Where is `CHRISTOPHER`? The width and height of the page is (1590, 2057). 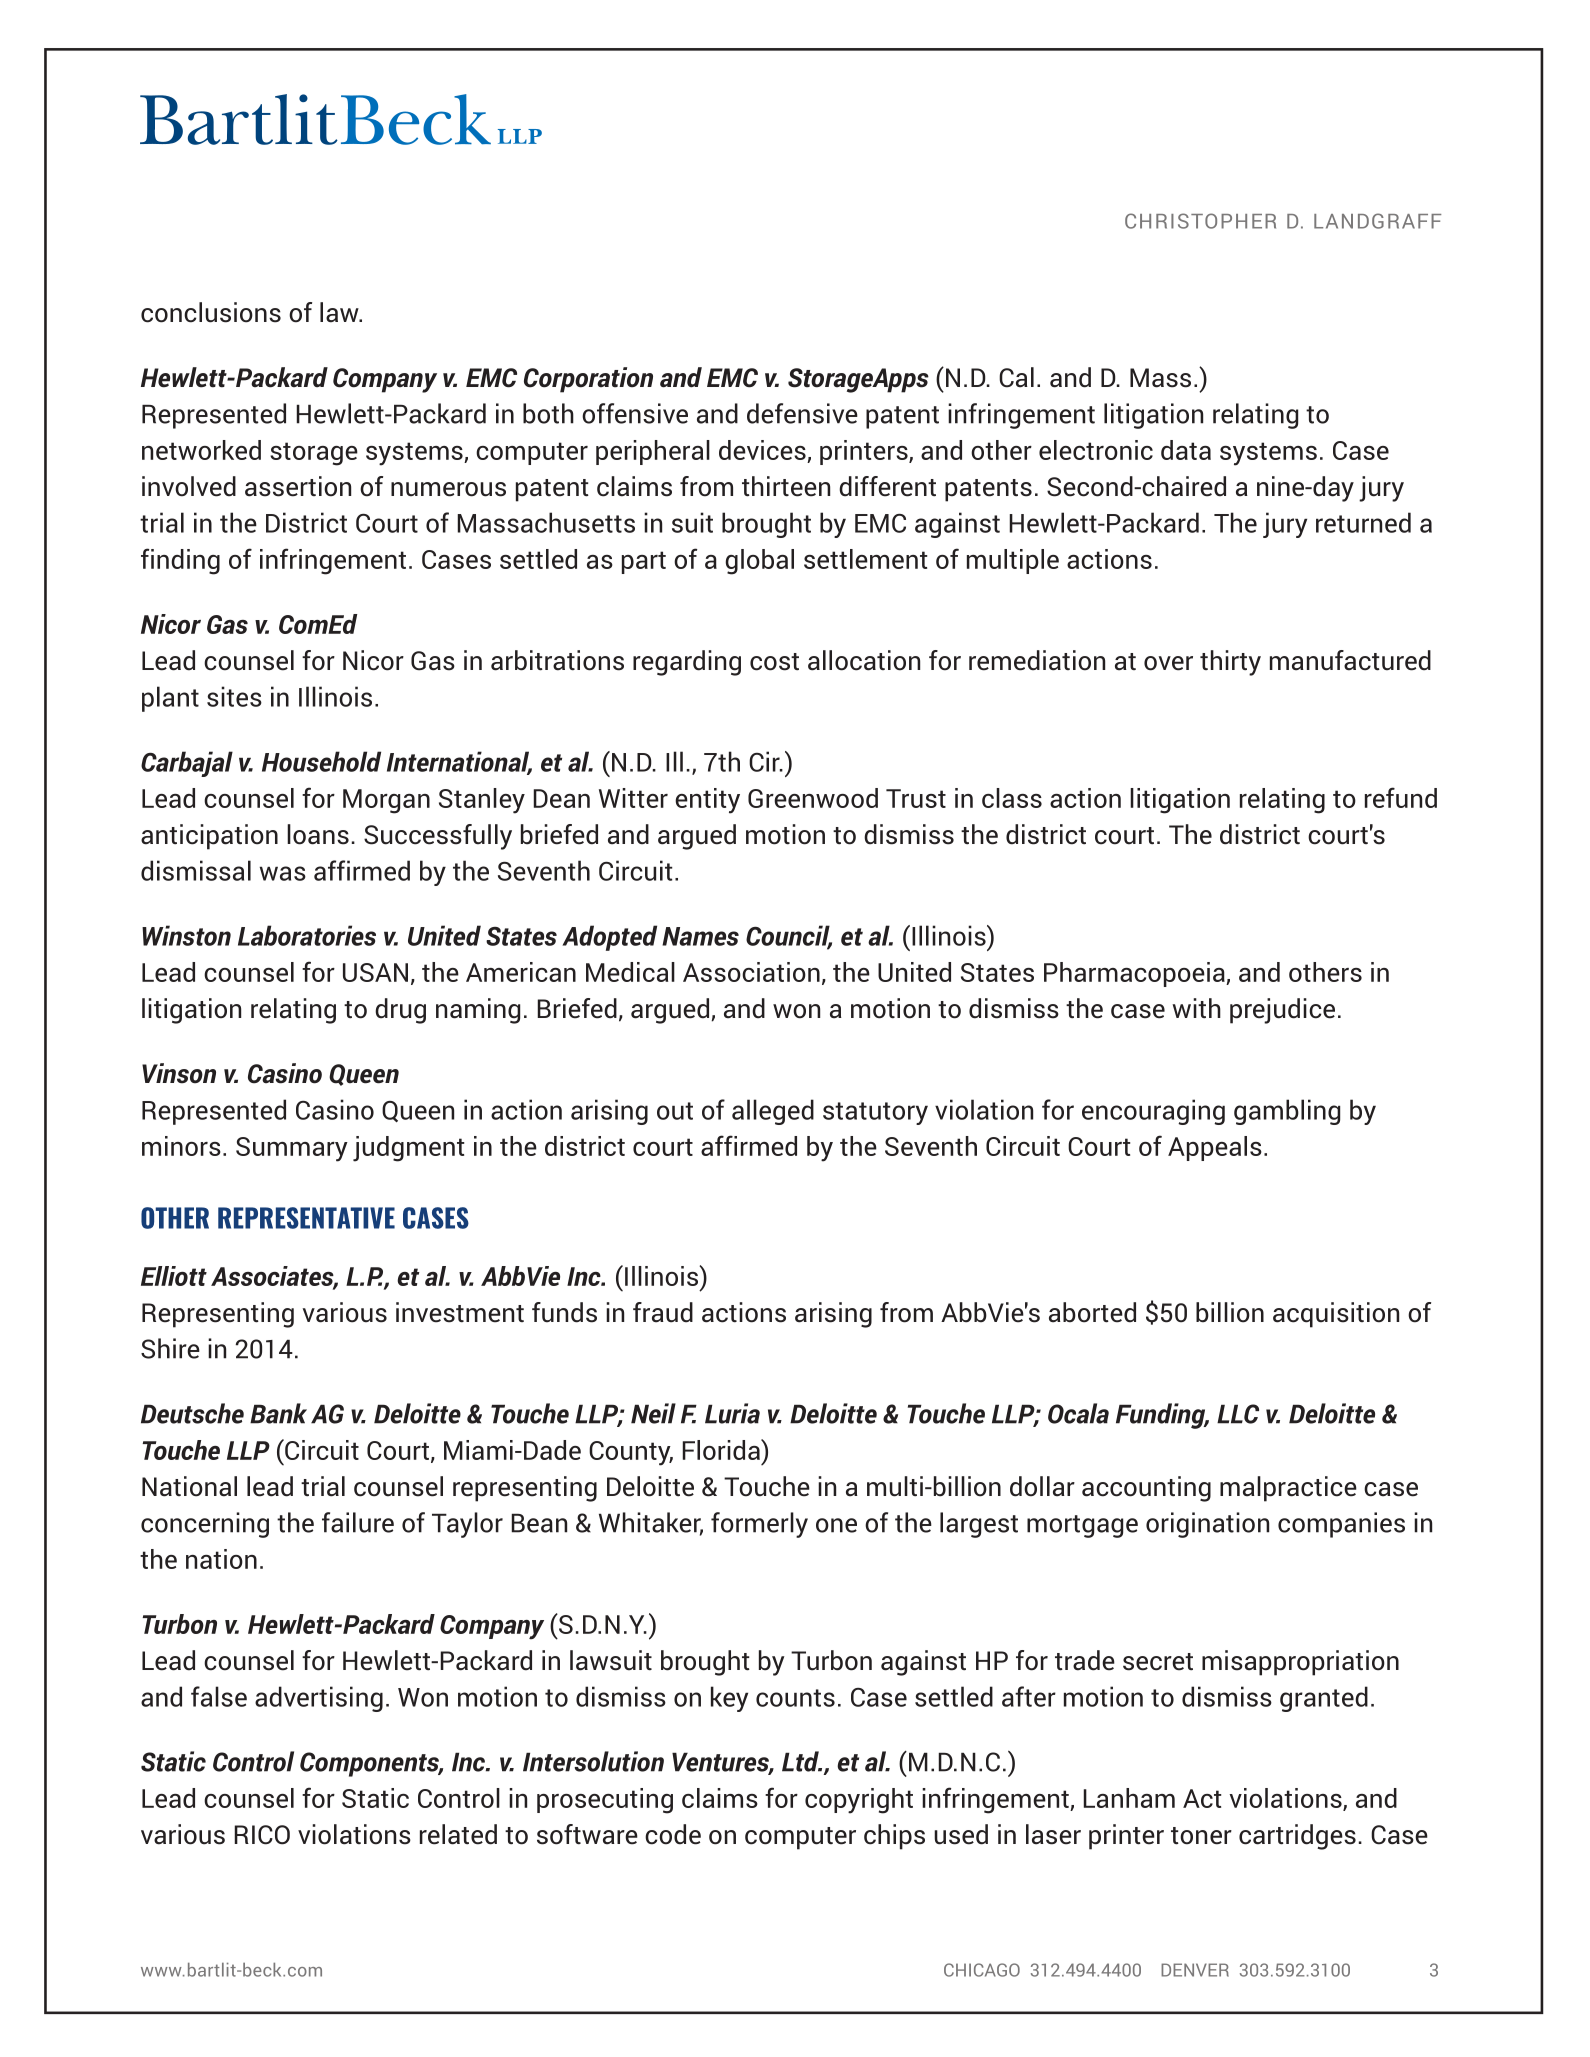 CHRISTOPHER is located at coordinates (1200, 221).
